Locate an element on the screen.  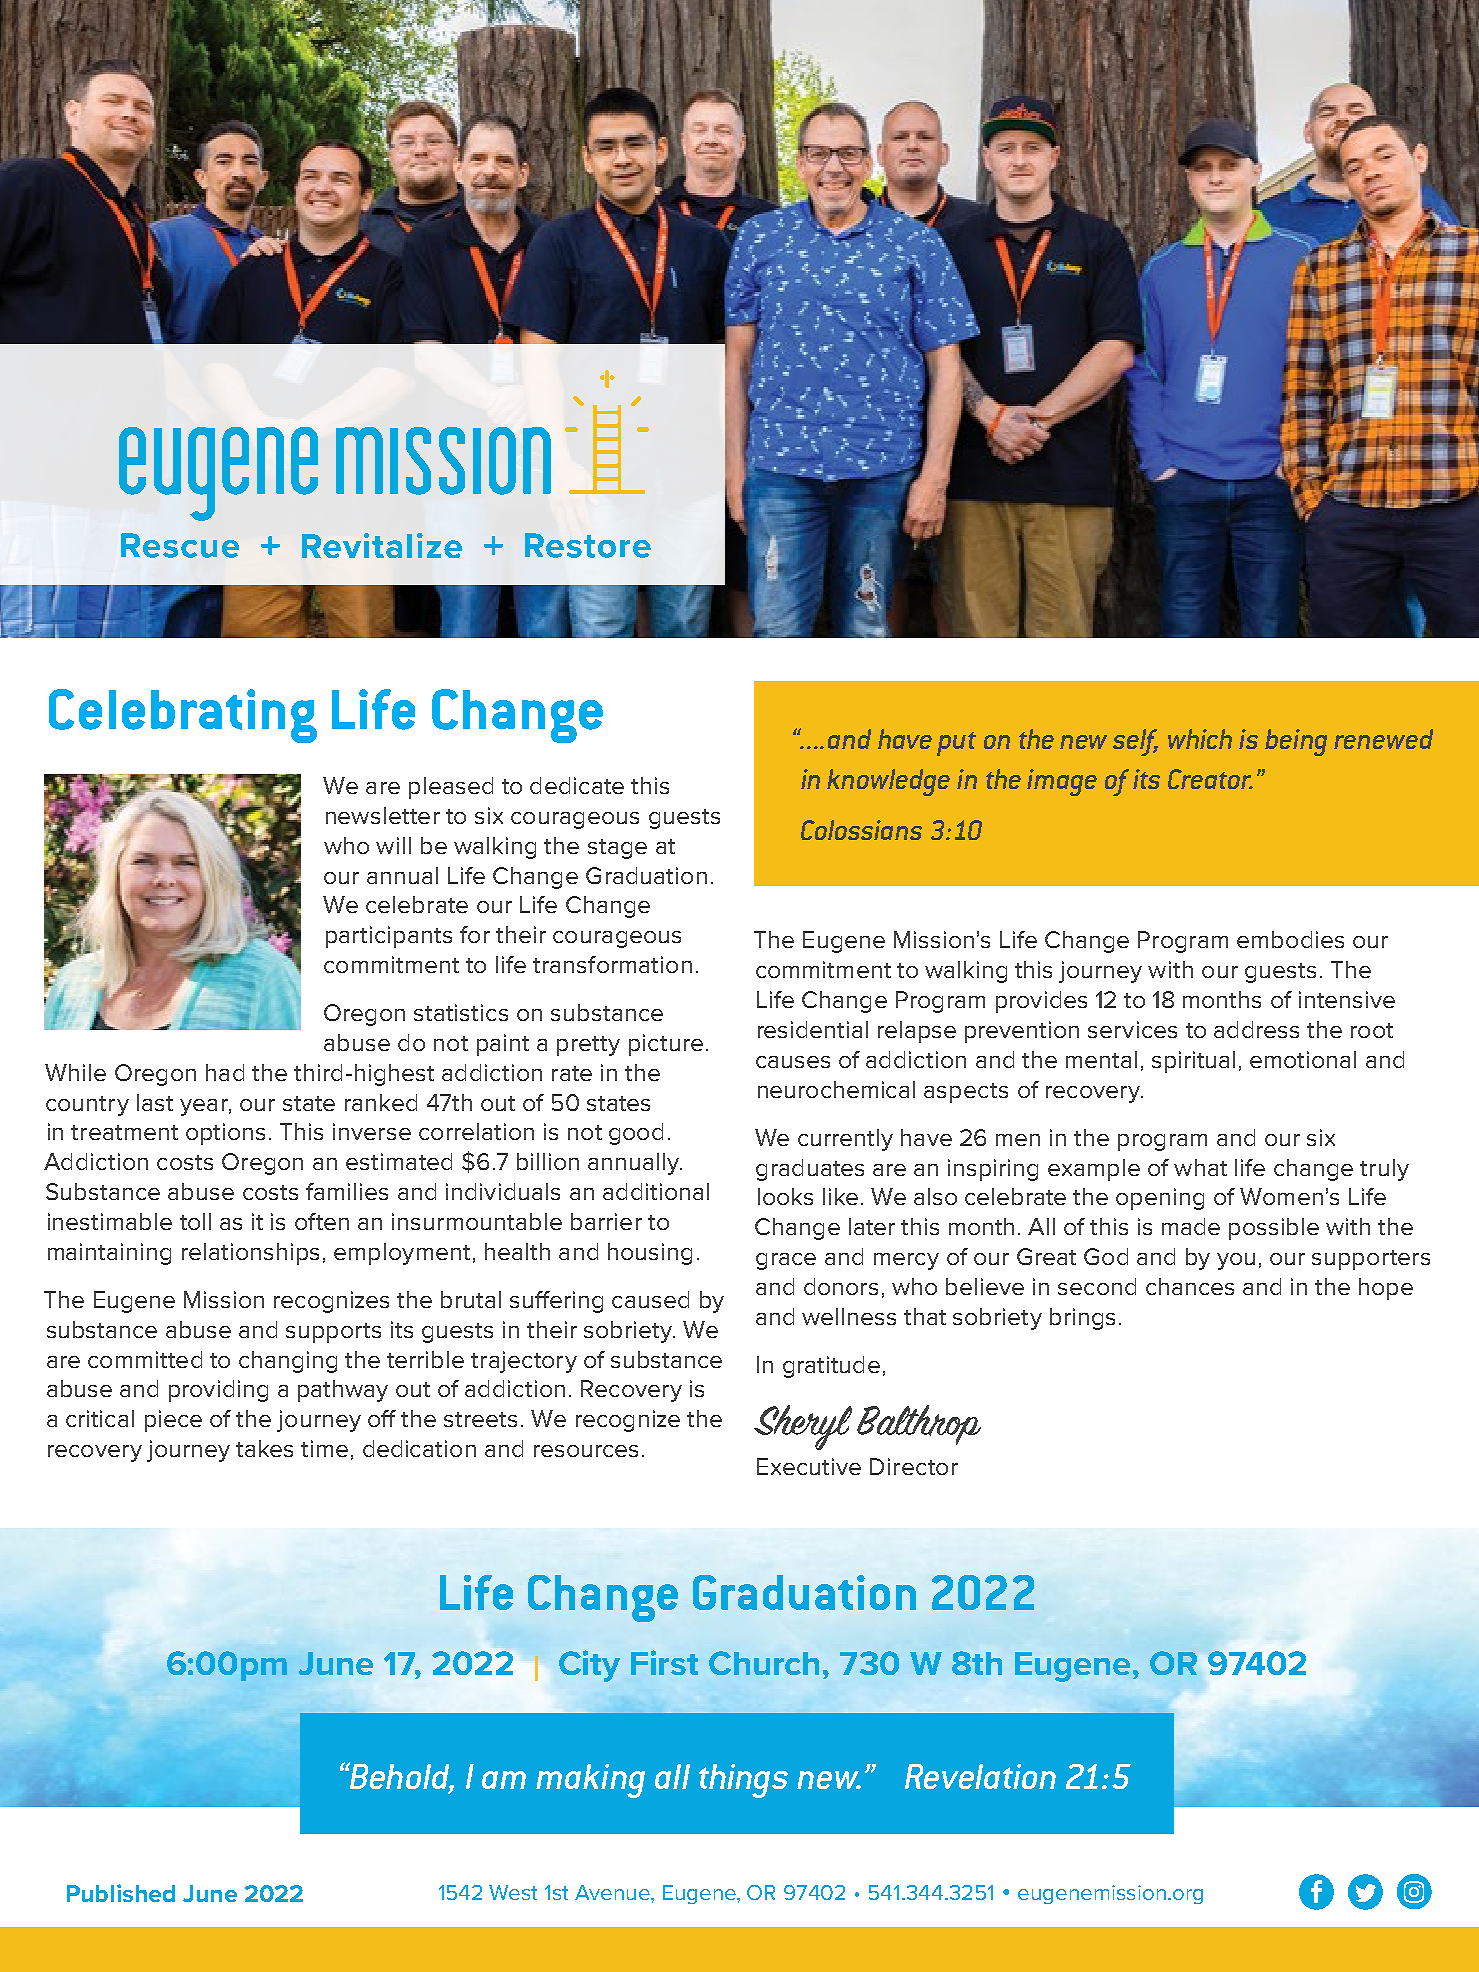
caused is located at coordinates (650, 1299).
